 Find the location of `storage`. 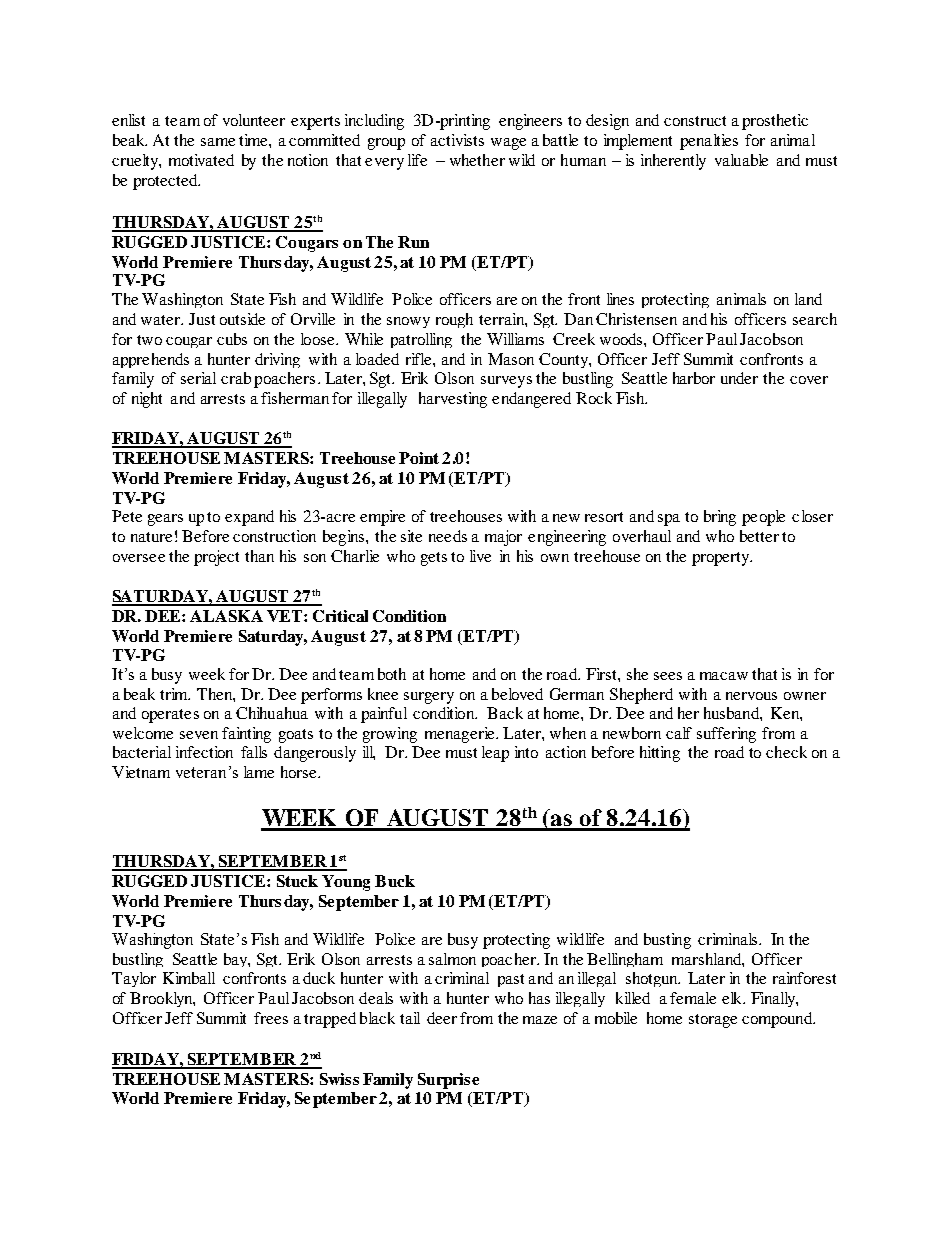

storage is located at coordinates (713, 1021).
